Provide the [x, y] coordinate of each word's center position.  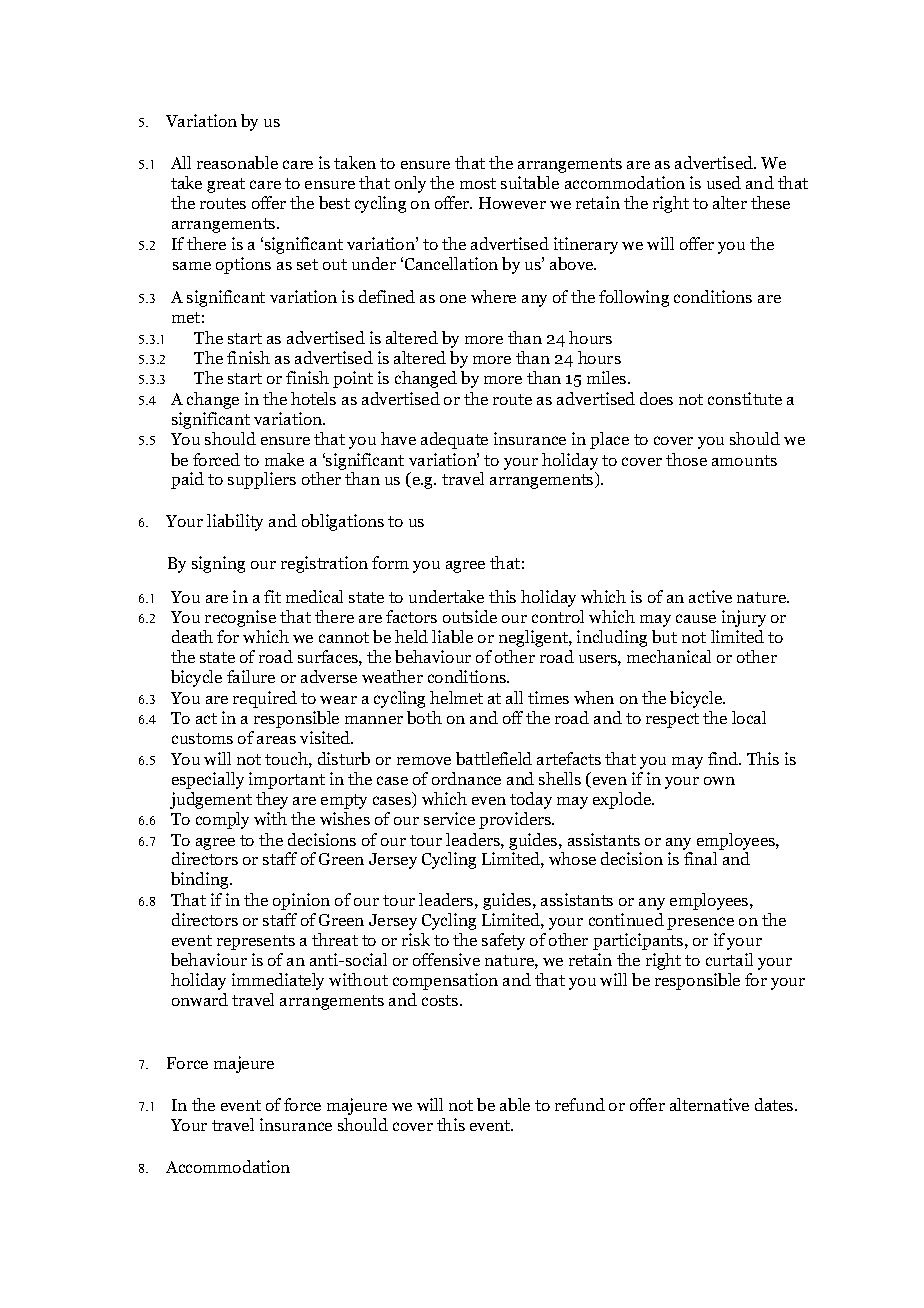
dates [775, 1104]
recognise [240, 618]
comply [222, 820]
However [512, 203]
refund [580, 1104]
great [226, 185]
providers [516, 820]
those [686, 459]
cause [696, 618]
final [700, 858]
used [724, 182]
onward [200, 999]
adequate [454, 440]
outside [470, 616]
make [284, 459]
